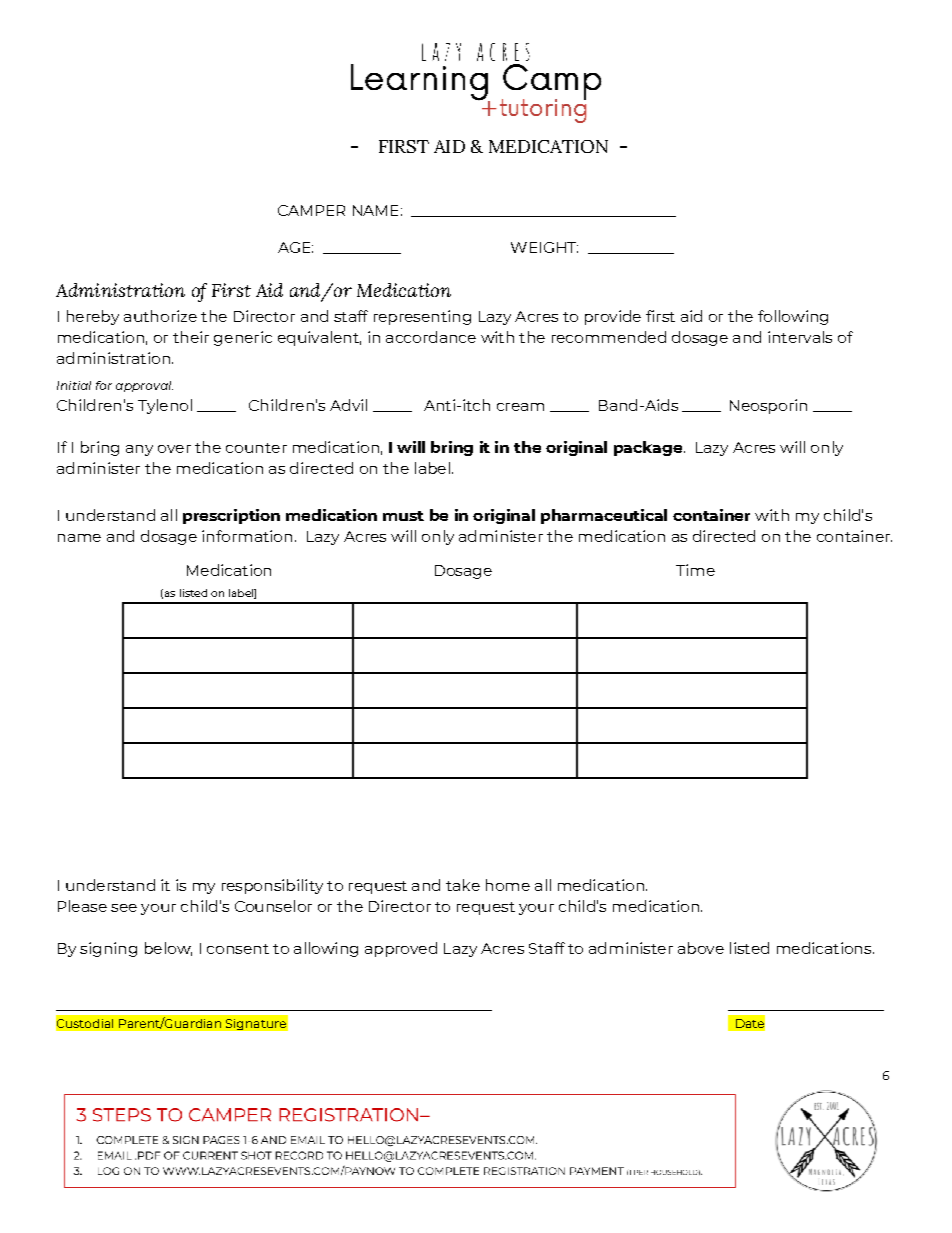 The height and width of the image is (1233, 952). Describe the element at coordinates (701, 948) in the image. I see `above` at that location.
